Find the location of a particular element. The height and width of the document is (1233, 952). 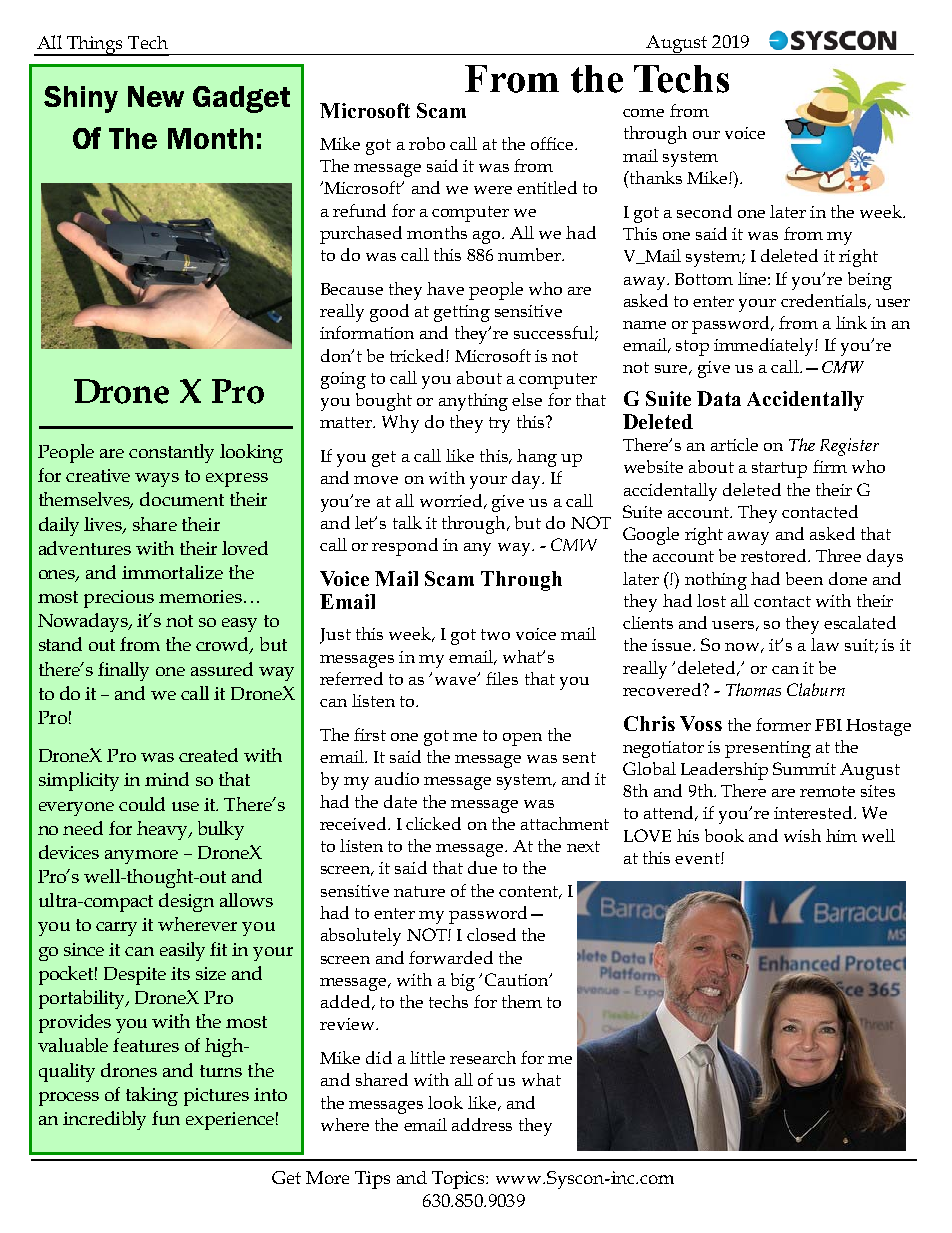

link is located at coordinates (851, 322).
